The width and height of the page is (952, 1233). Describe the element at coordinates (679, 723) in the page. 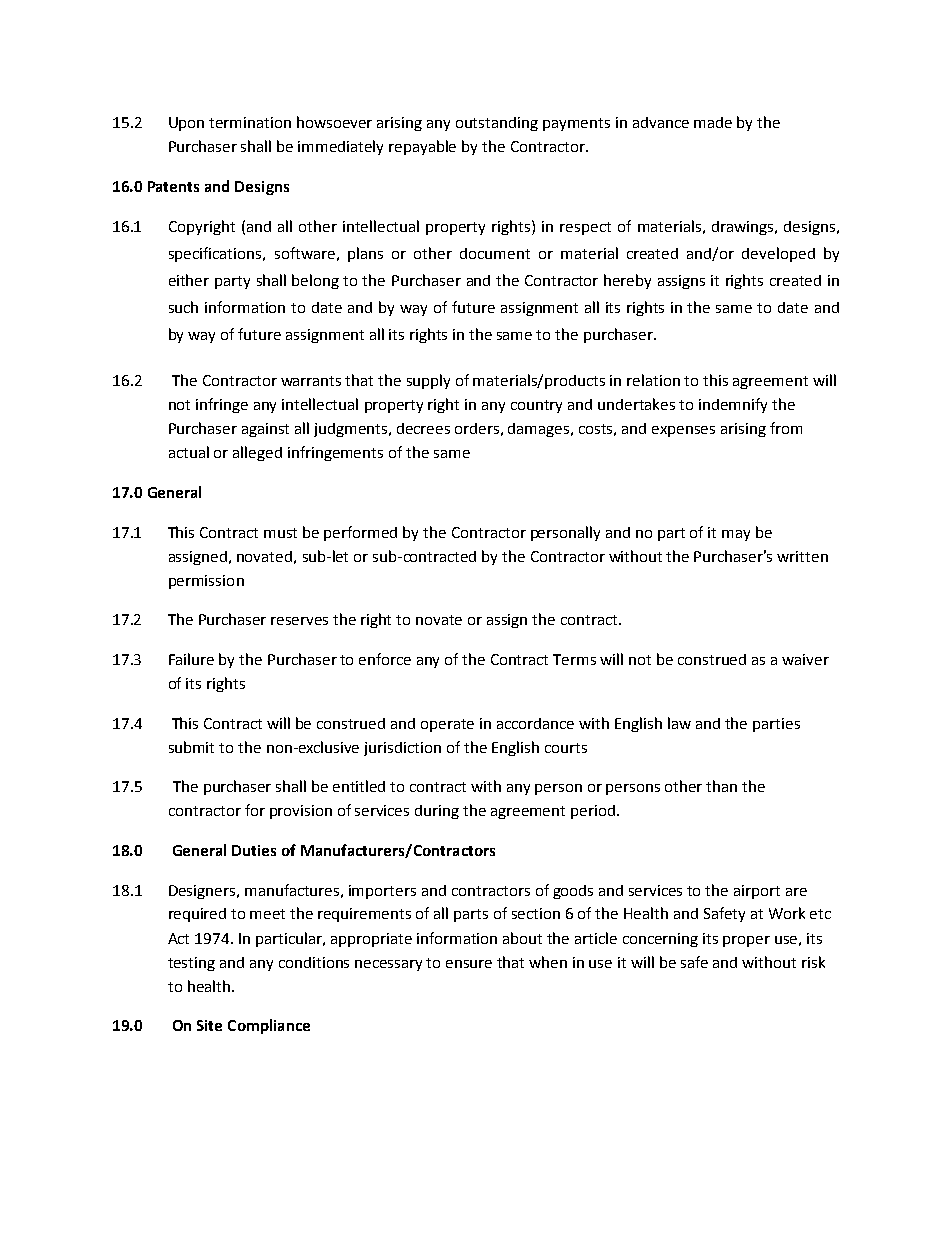

I see `law` at that location.
